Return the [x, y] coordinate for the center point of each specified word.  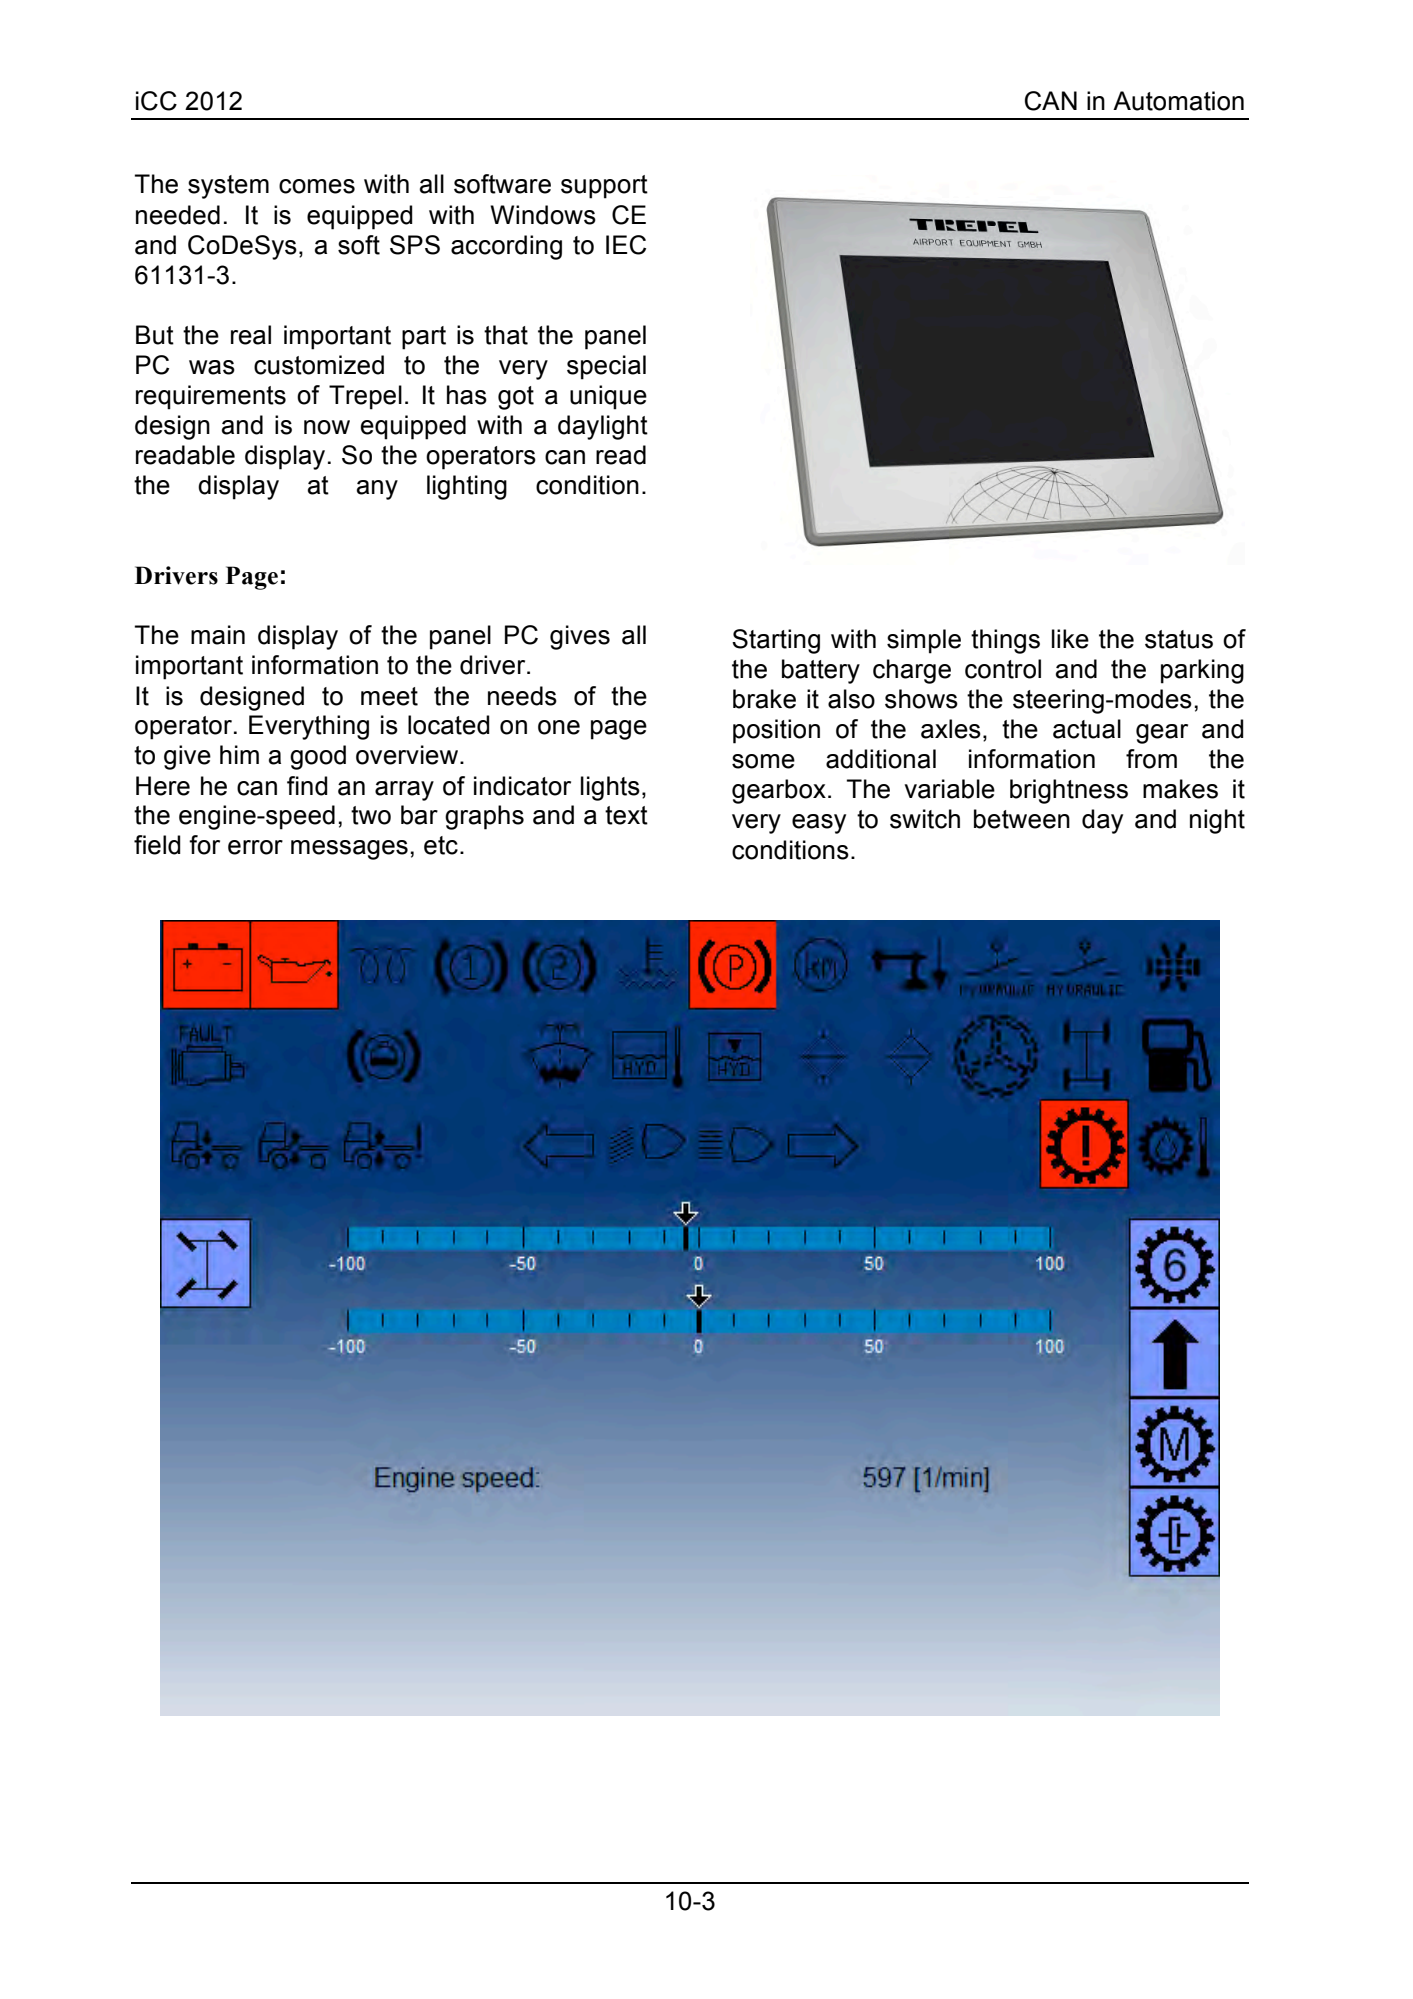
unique [608, 397]
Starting [776, 641]
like [1070, 639]
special [606, 367]
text [626, 815]
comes [317, 186]
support [604, 187]
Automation [1178, 101]
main [218, 635]
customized [319, 365]
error [255, 847]
